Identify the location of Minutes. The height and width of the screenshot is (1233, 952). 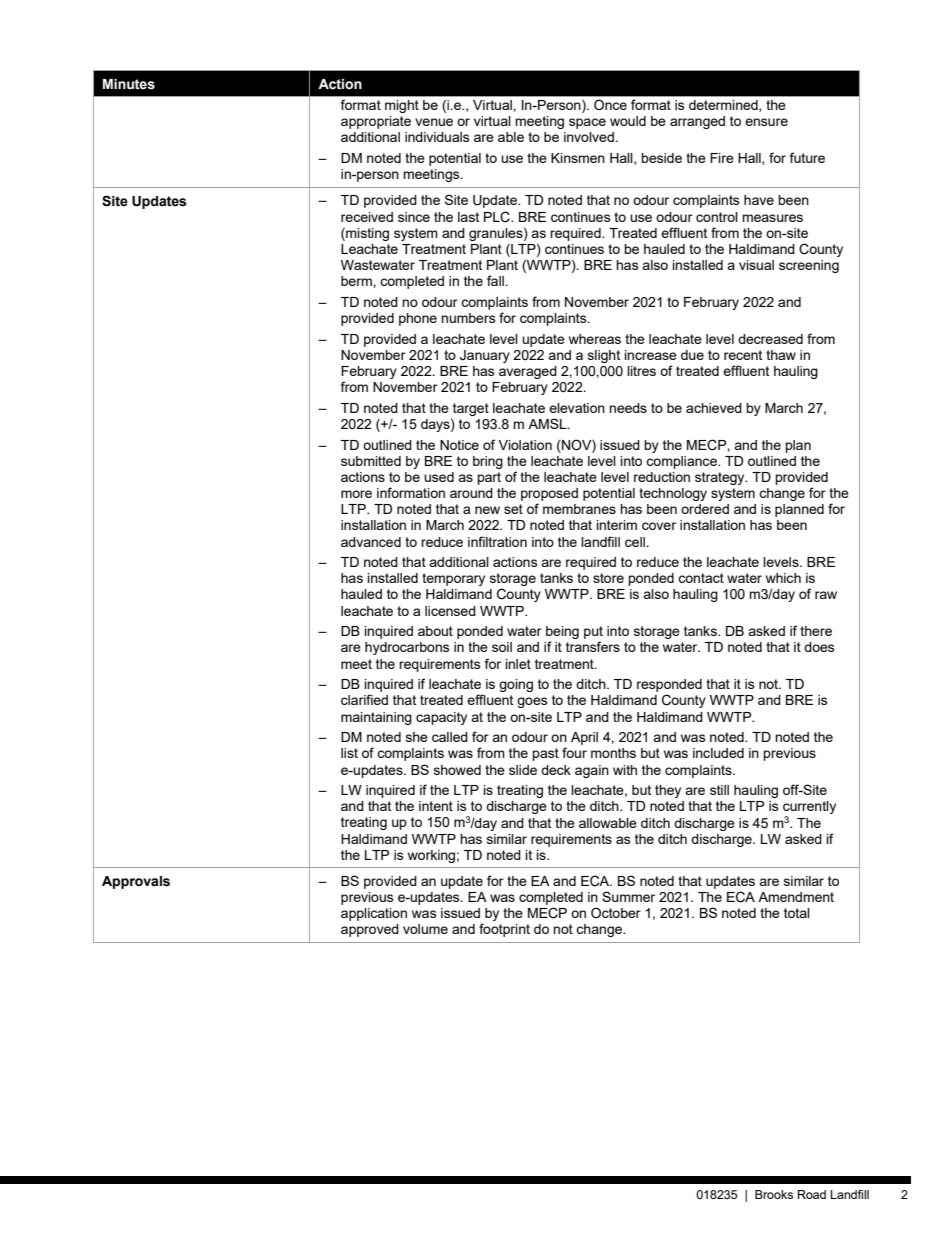
(129, 84).
